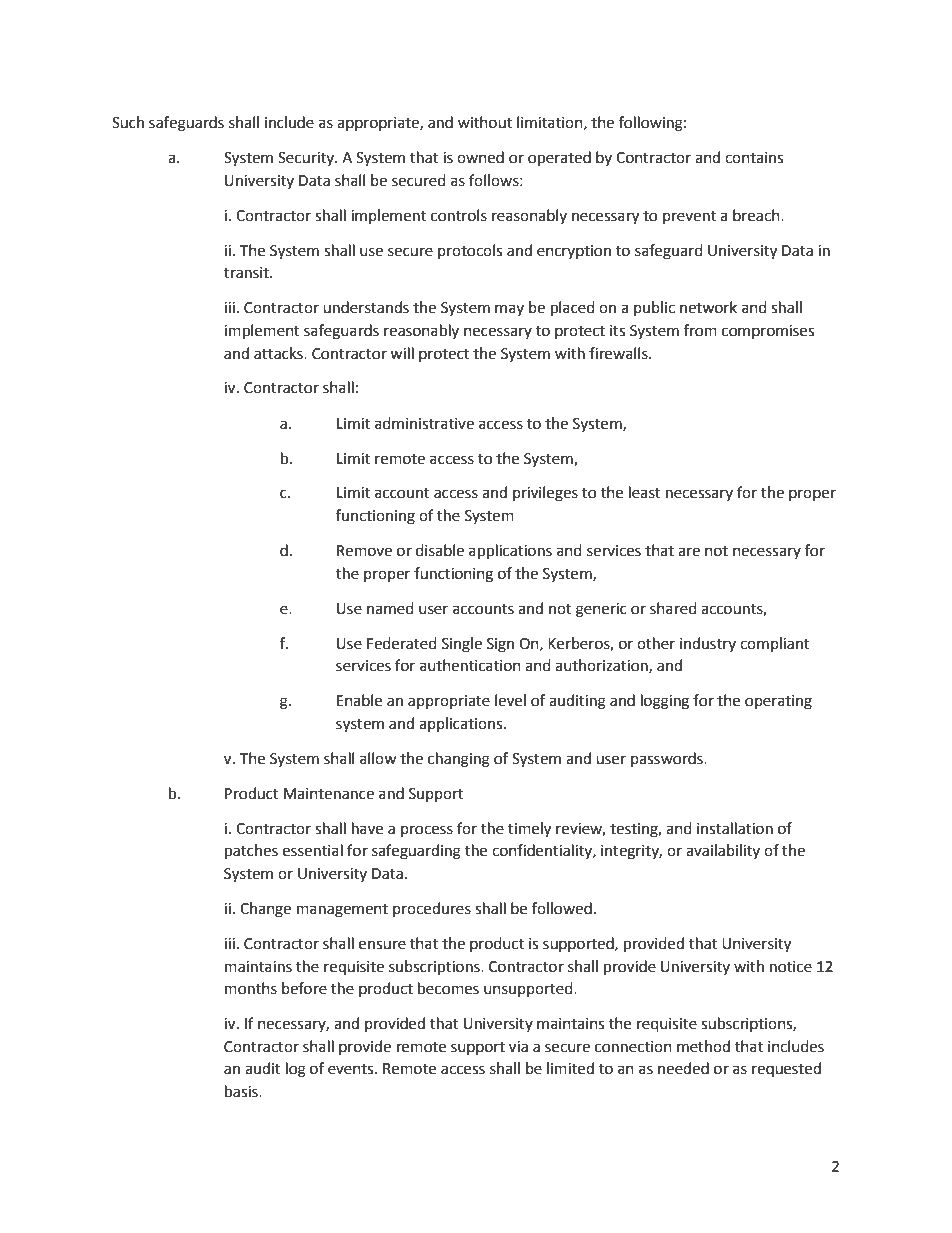 The height and width of the document is (1233, 952). What do you see at coordinates (432, 909) in the document?
I see `procedures` at bounding box center [432, 909].
